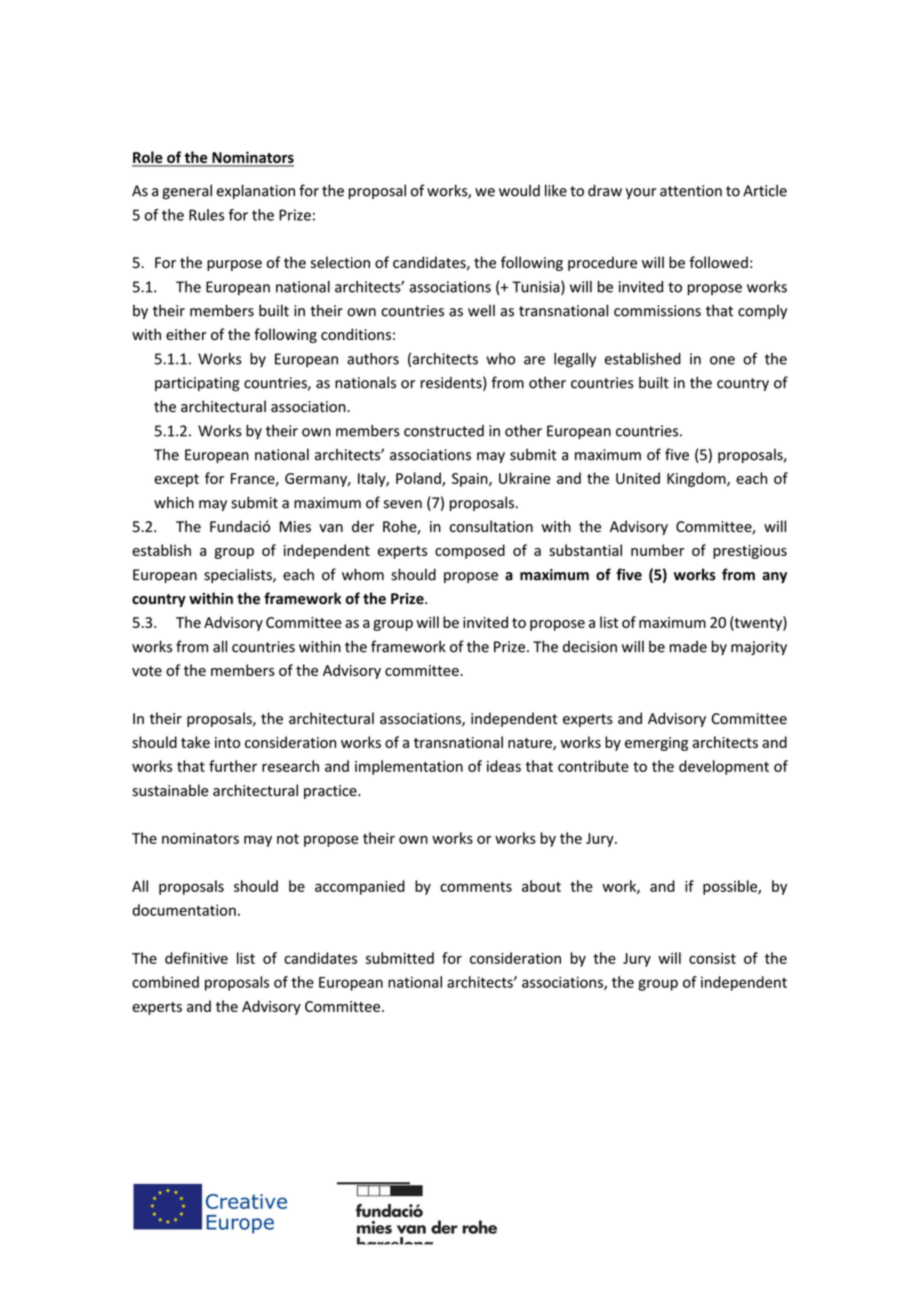  What do you see at coordinates (638, 478) in the document?
I see `United` at bounding box center [638, 478].
